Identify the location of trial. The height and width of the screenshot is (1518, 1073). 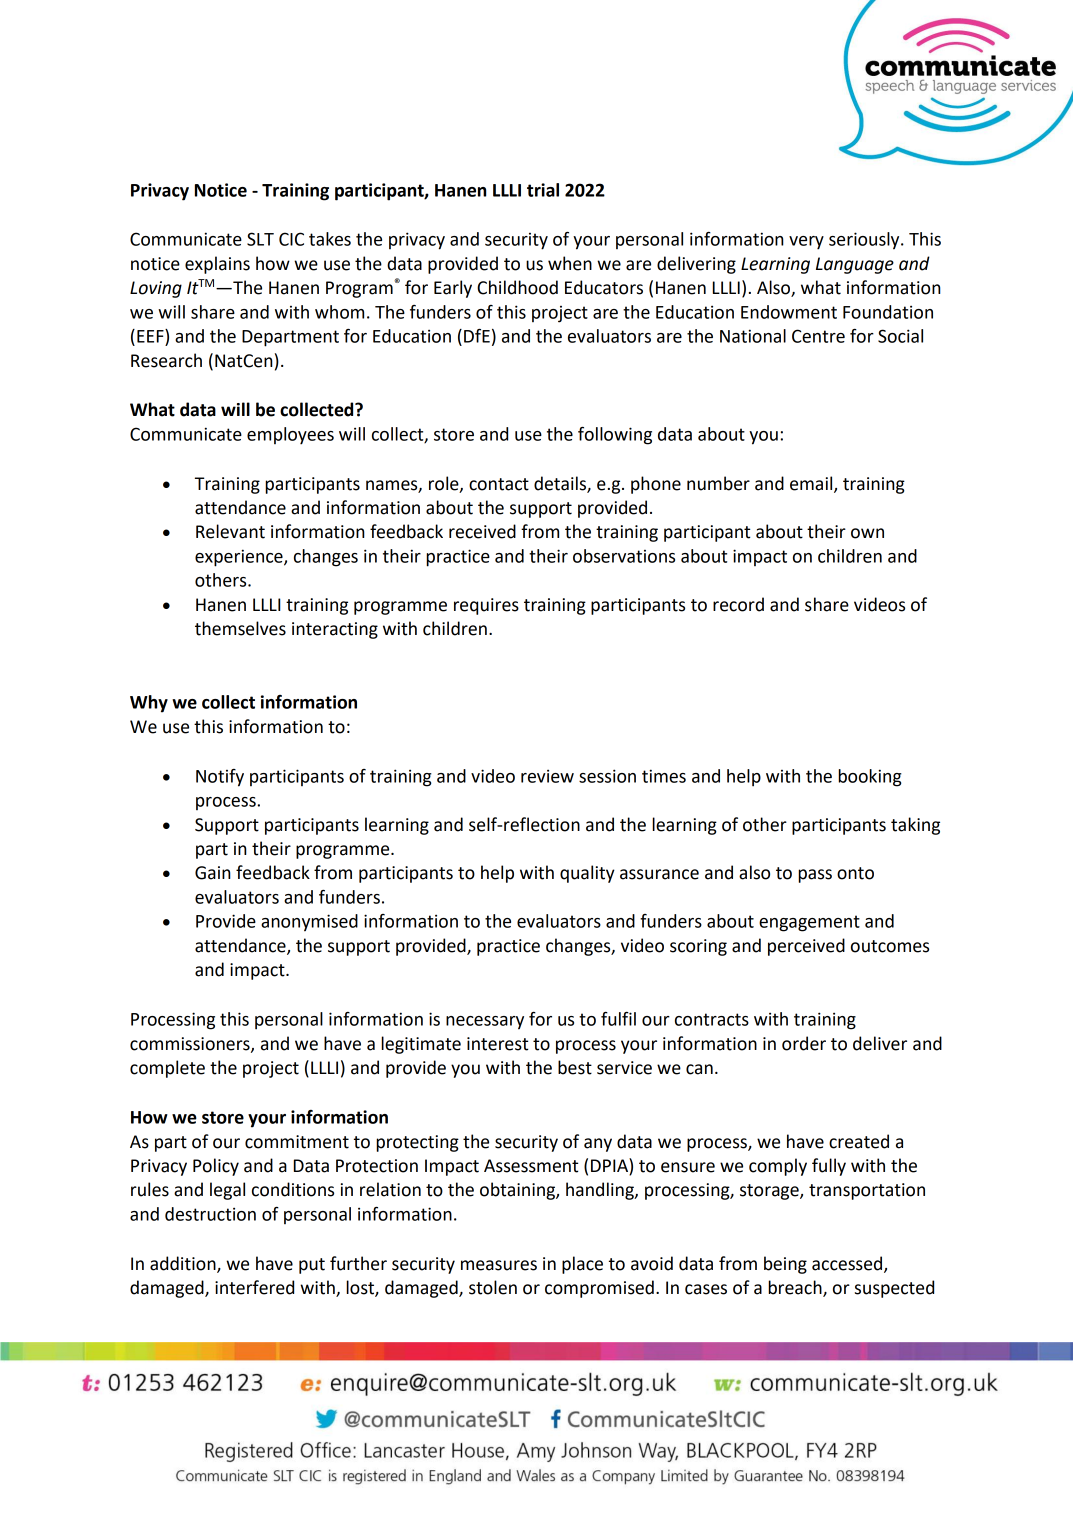
(543, 190).
